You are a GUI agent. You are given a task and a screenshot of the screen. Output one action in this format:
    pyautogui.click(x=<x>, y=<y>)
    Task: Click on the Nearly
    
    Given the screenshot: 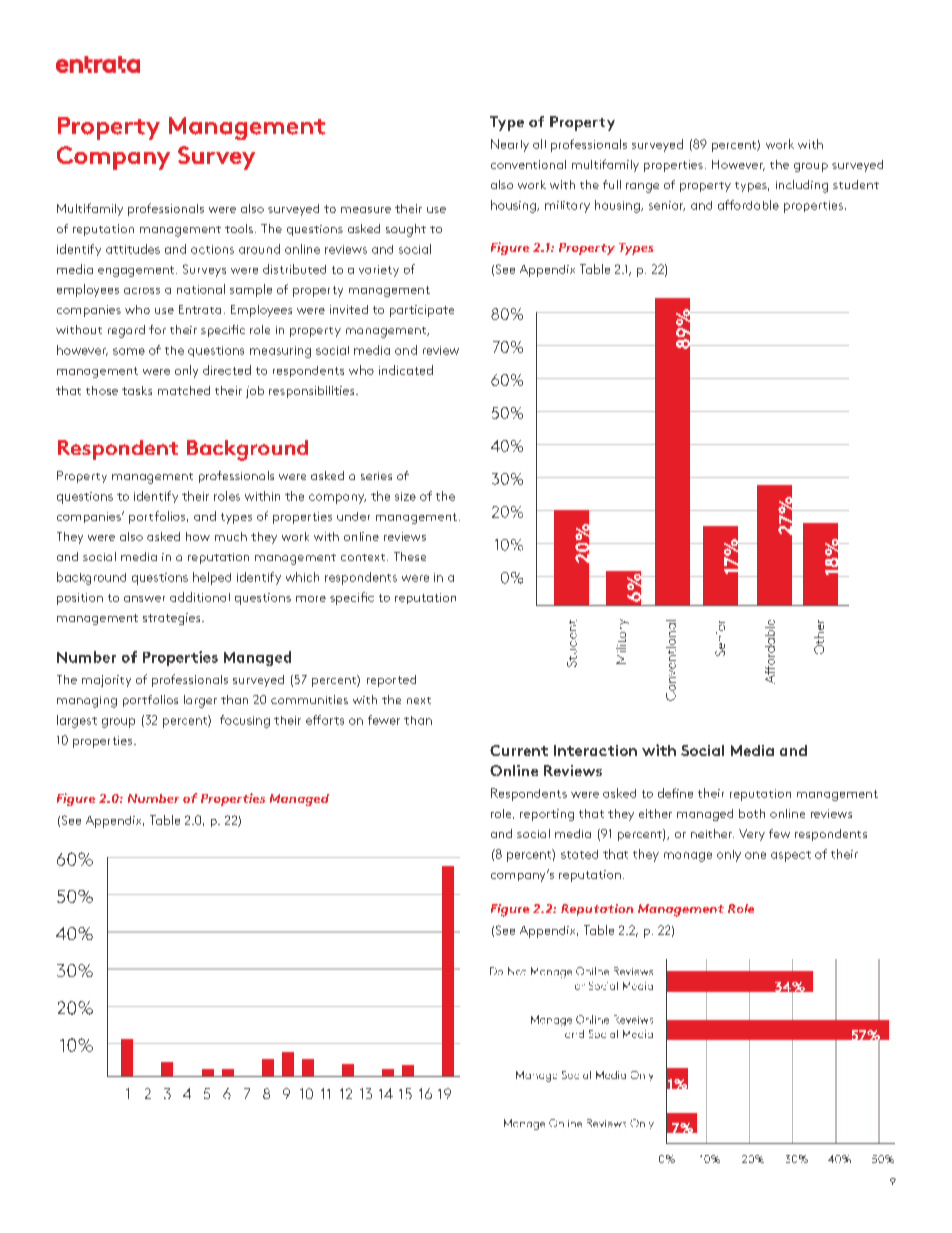 What is the action you would take?
    pyautogui.click(x=510, y=145)
